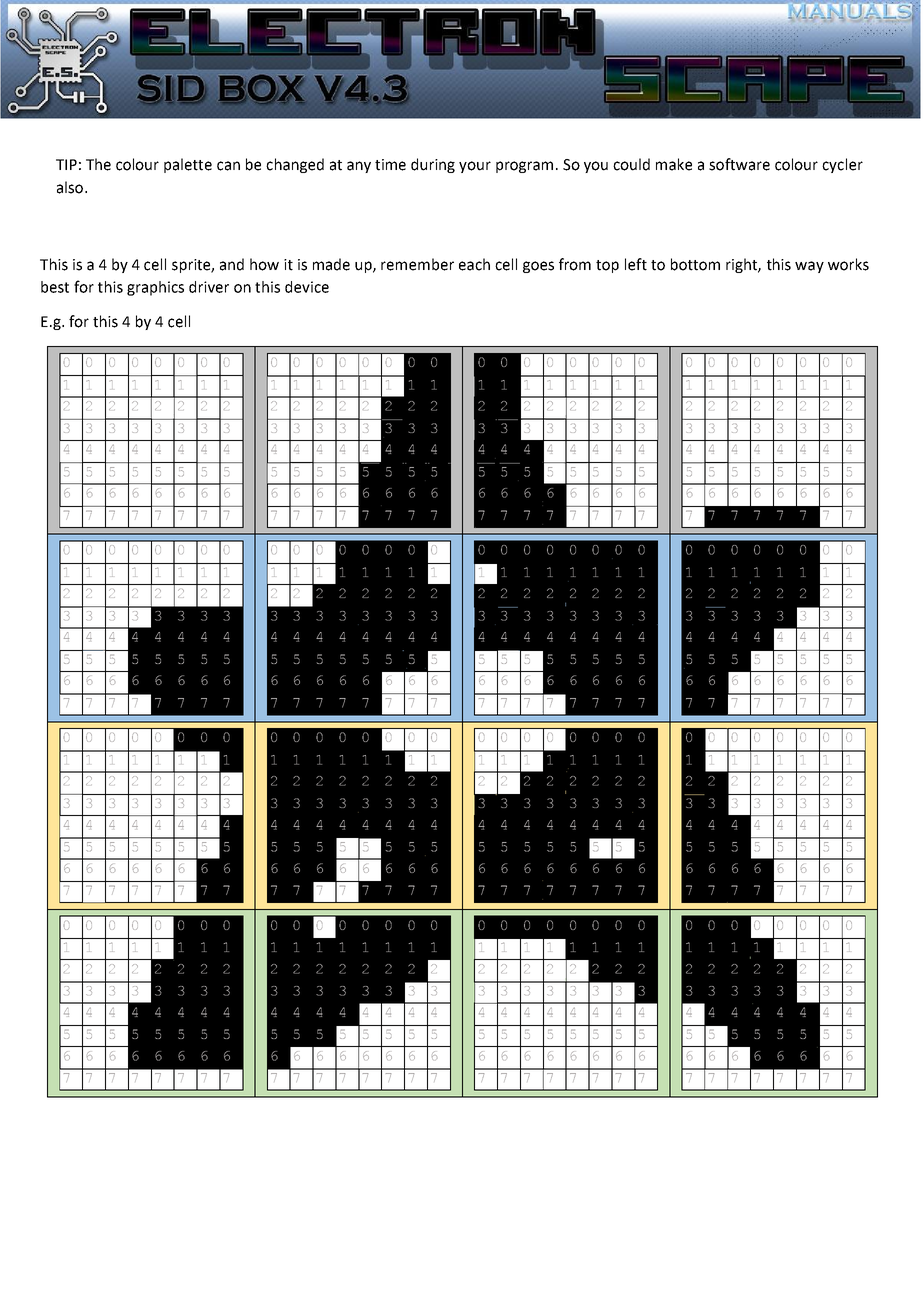  What do you see at coordinates (188, 165) in the image?
I see `palette` at bounding box center [188, 165].
